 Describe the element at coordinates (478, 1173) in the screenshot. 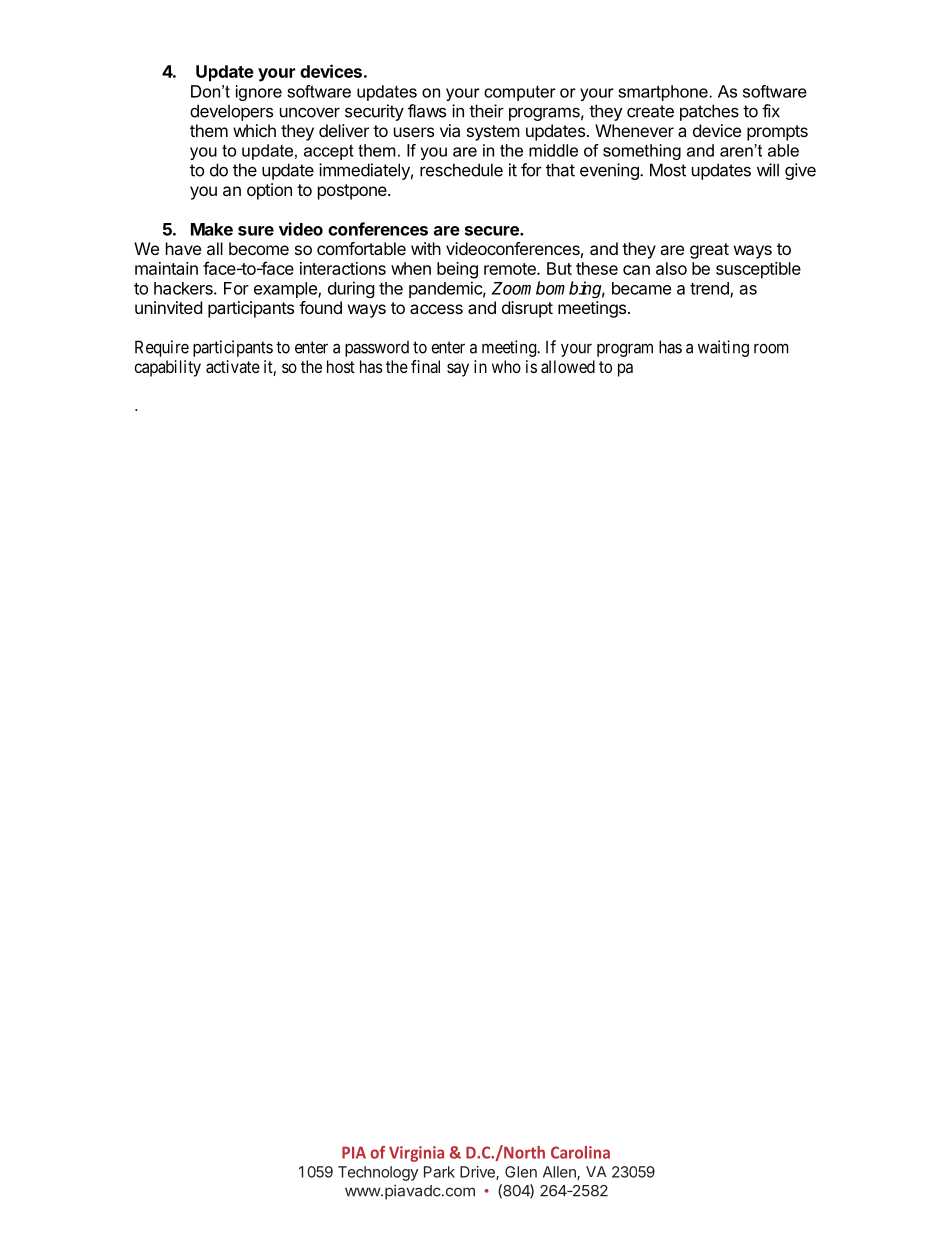

I see `Drive` at that location.
